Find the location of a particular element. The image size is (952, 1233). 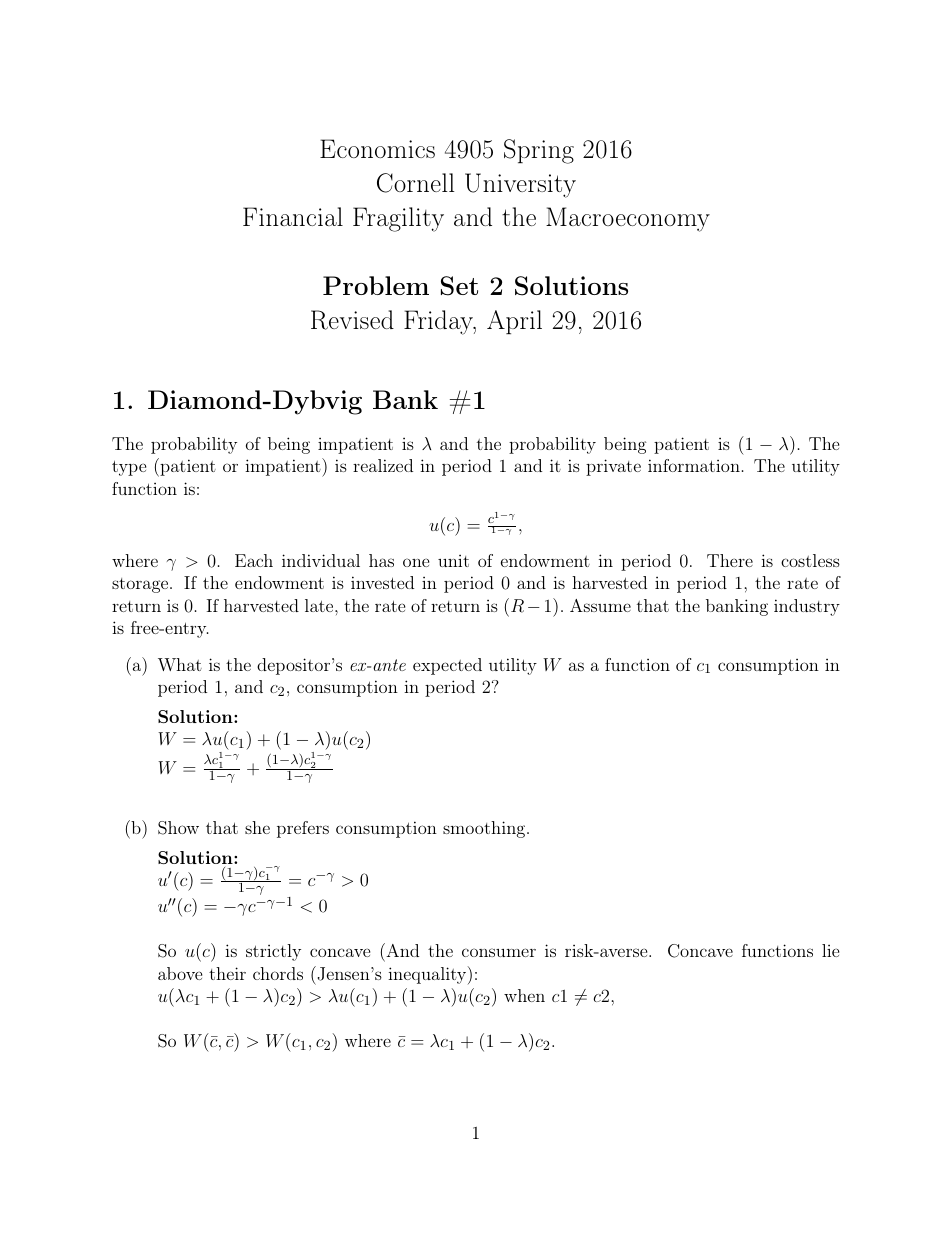

Financial is located at coordinates (293, 216).
